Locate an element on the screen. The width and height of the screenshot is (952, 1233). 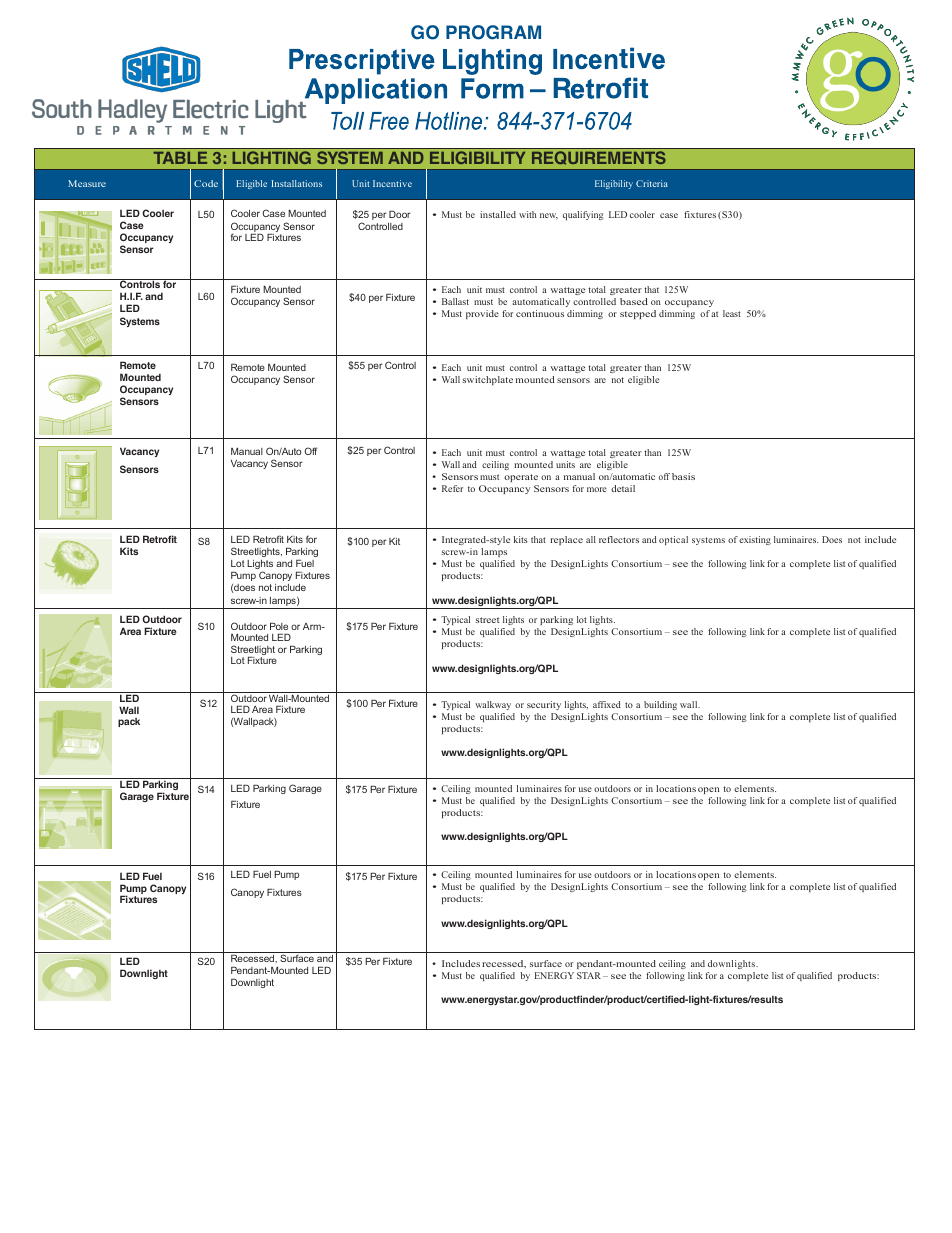
TABLE is located at coordinates (180, 158).
